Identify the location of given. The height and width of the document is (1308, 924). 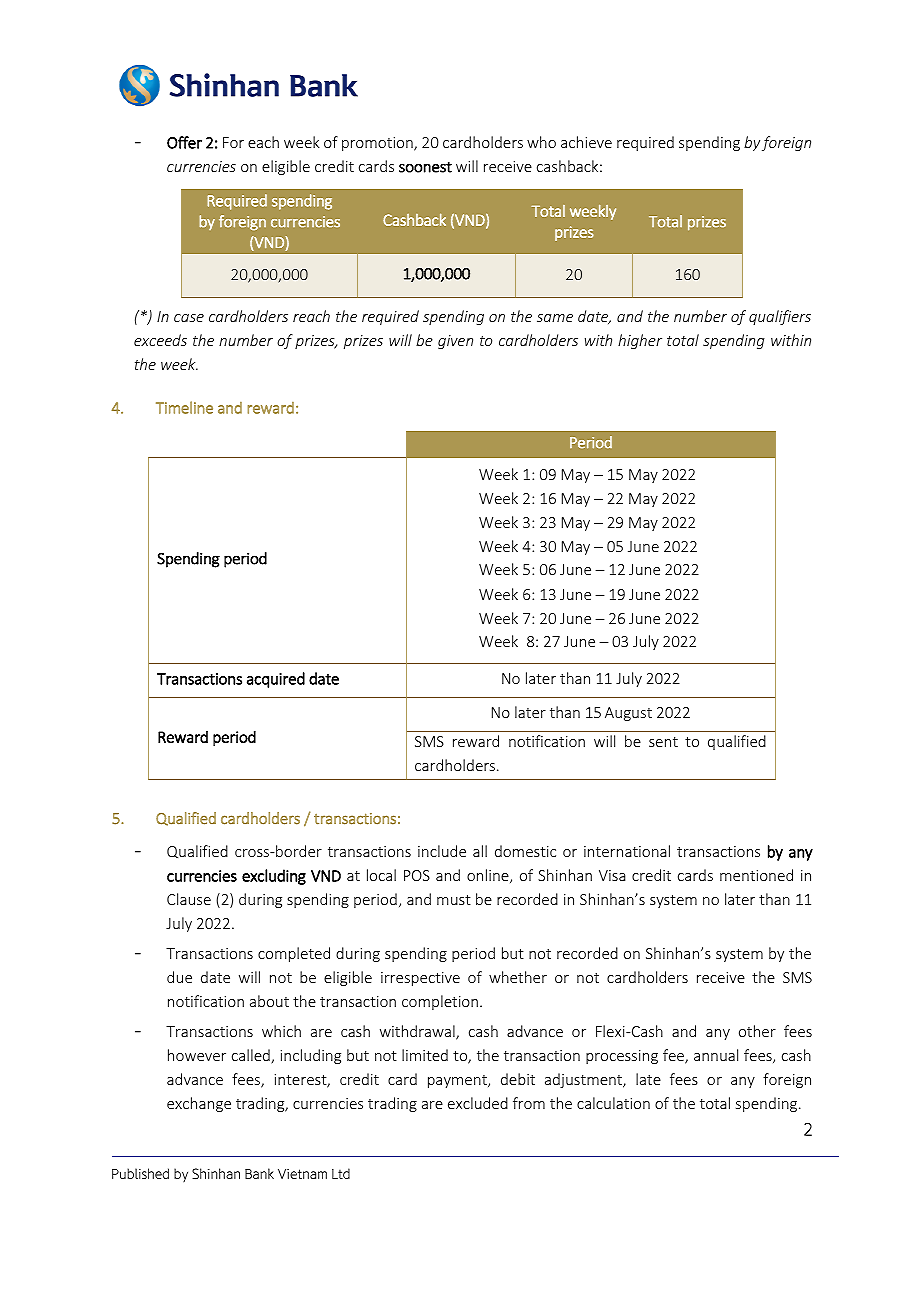
(455, 342).
